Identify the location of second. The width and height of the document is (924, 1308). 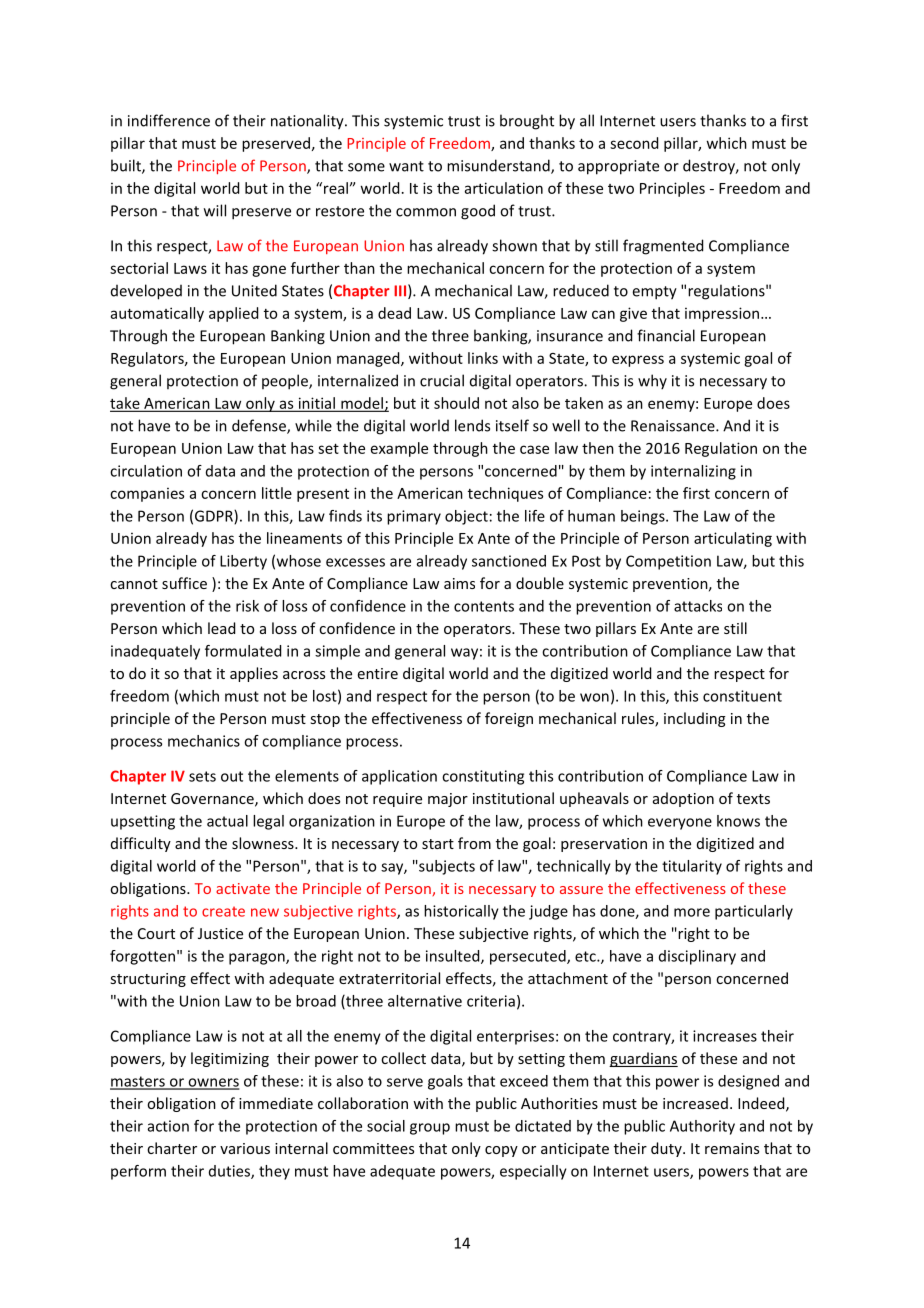
(634, 143).
